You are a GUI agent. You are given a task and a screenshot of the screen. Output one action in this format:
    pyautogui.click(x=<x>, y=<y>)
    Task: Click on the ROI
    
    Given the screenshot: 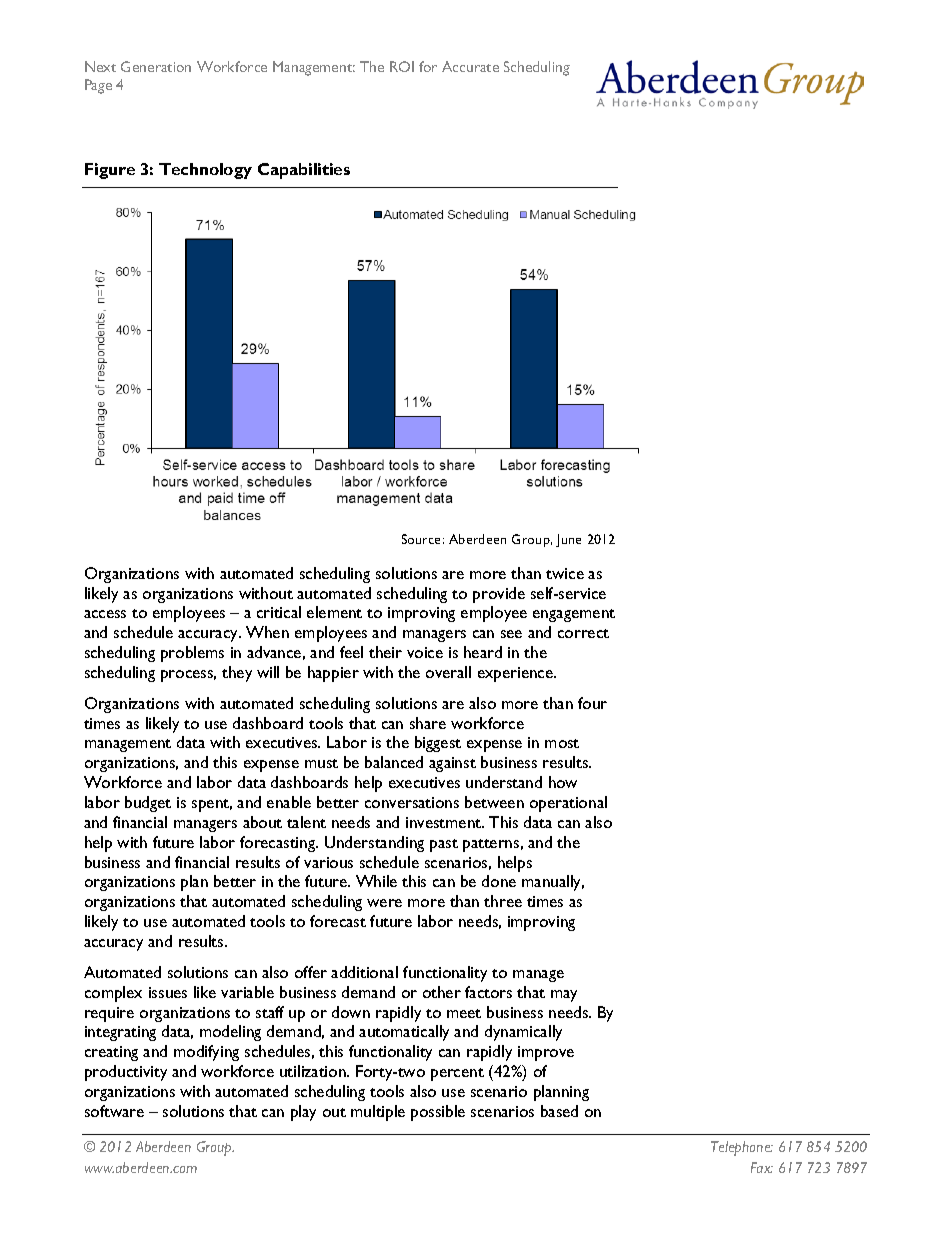 What is the action you would take?
    pyautogui.click(x=402, y=66)
